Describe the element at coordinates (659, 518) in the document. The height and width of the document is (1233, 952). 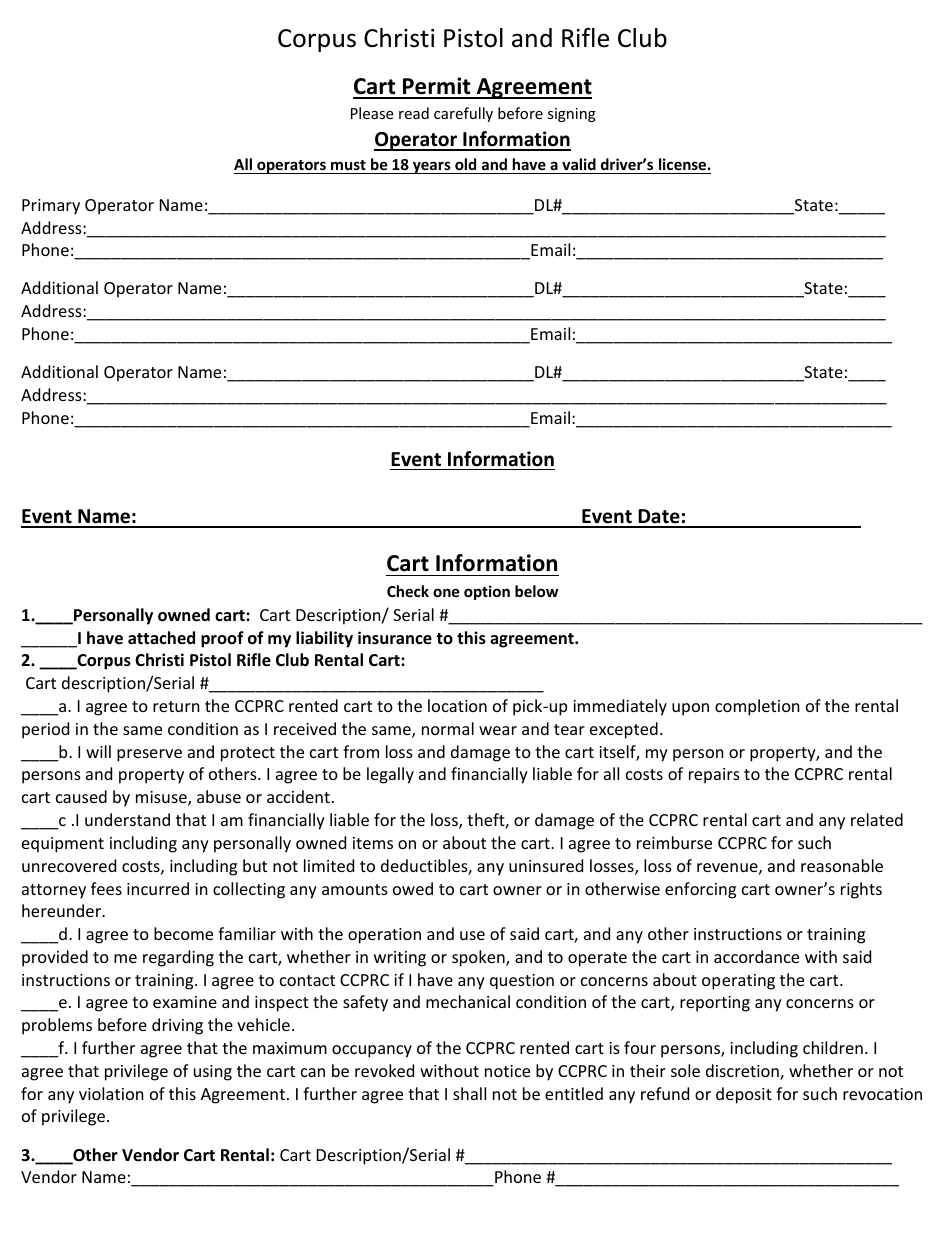
I see `Date` at that location.
